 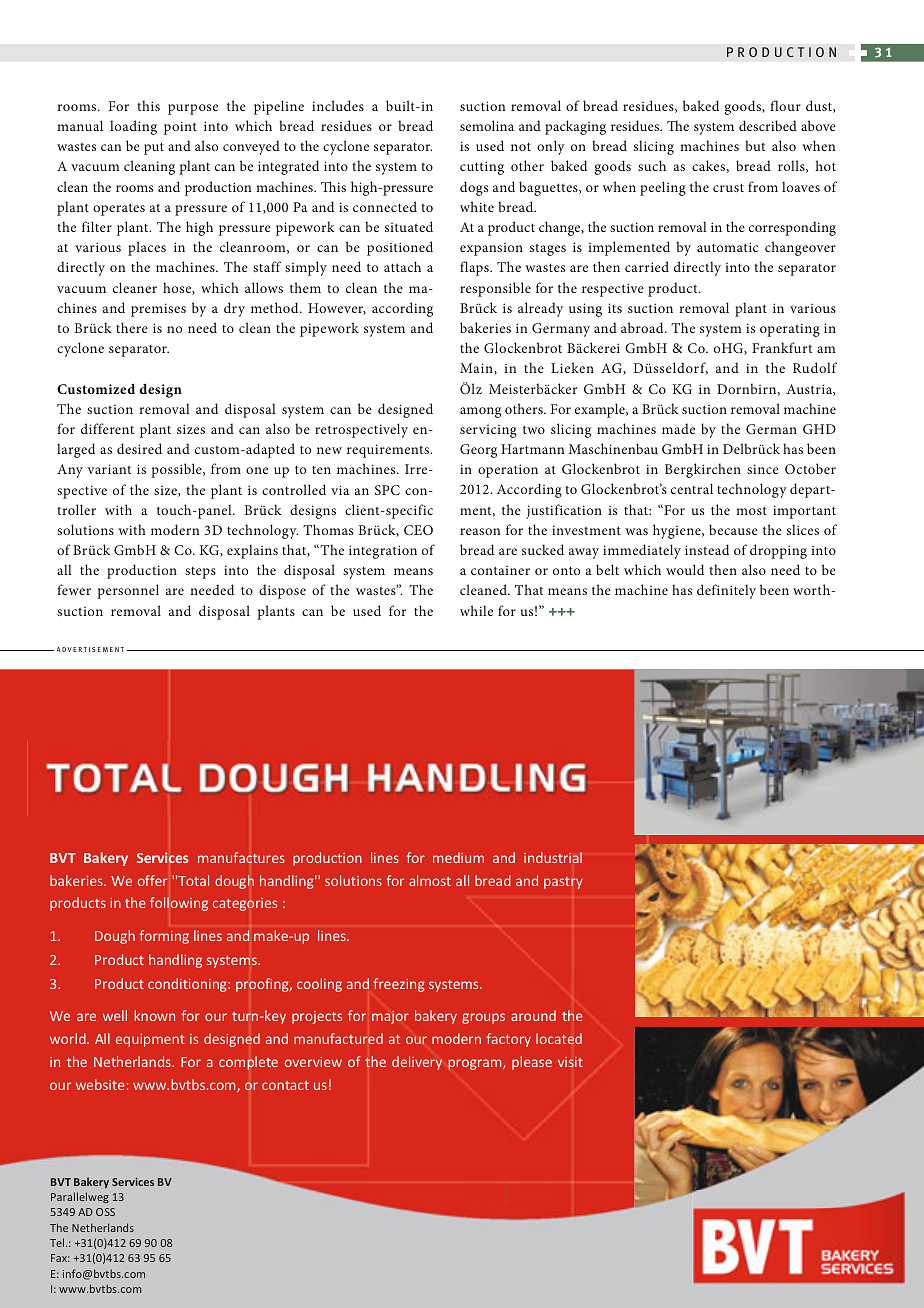 I want to click on semolina, so click(x=487, y=125).
